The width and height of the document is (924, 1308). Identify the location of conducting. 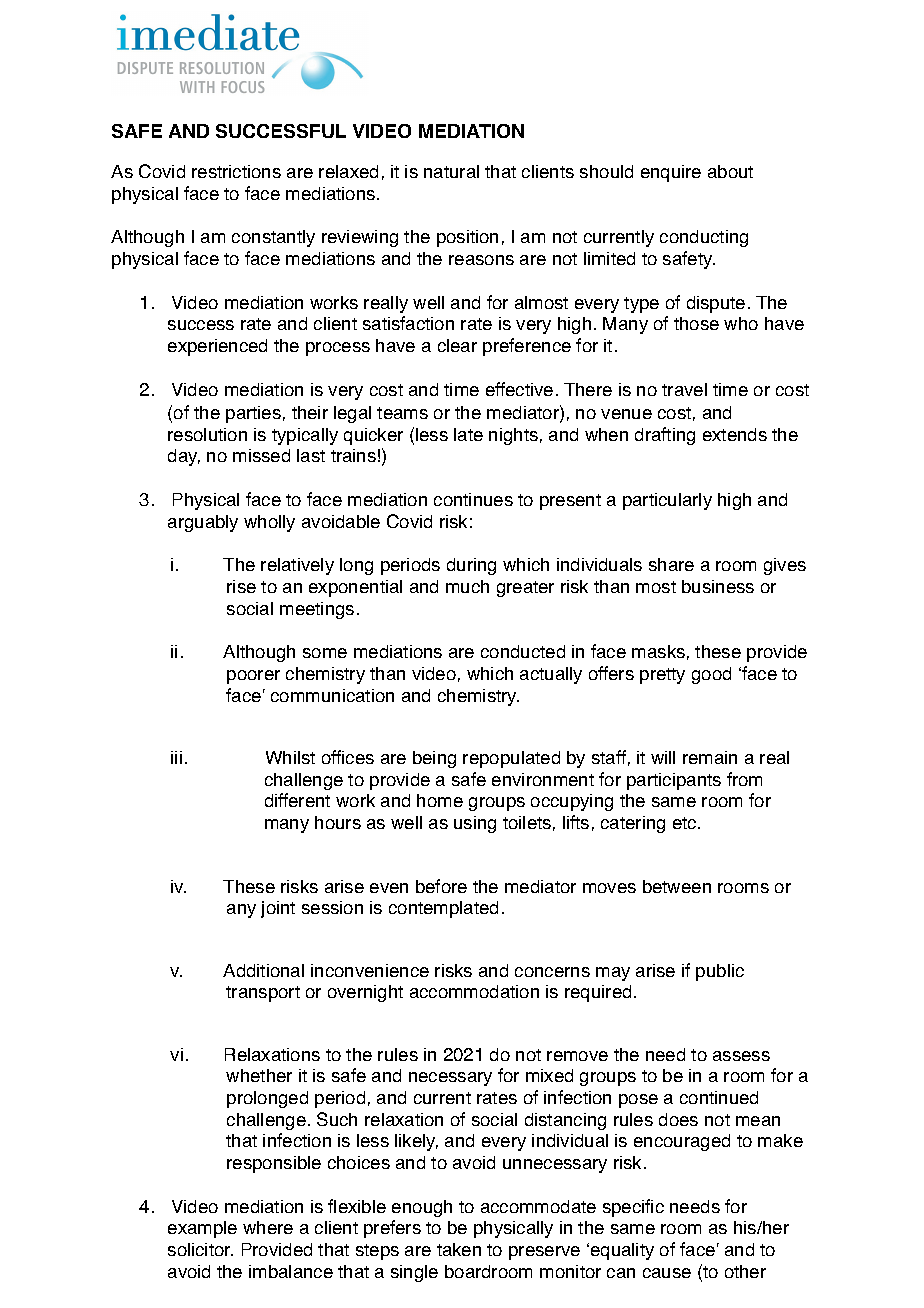
(704, 238).
